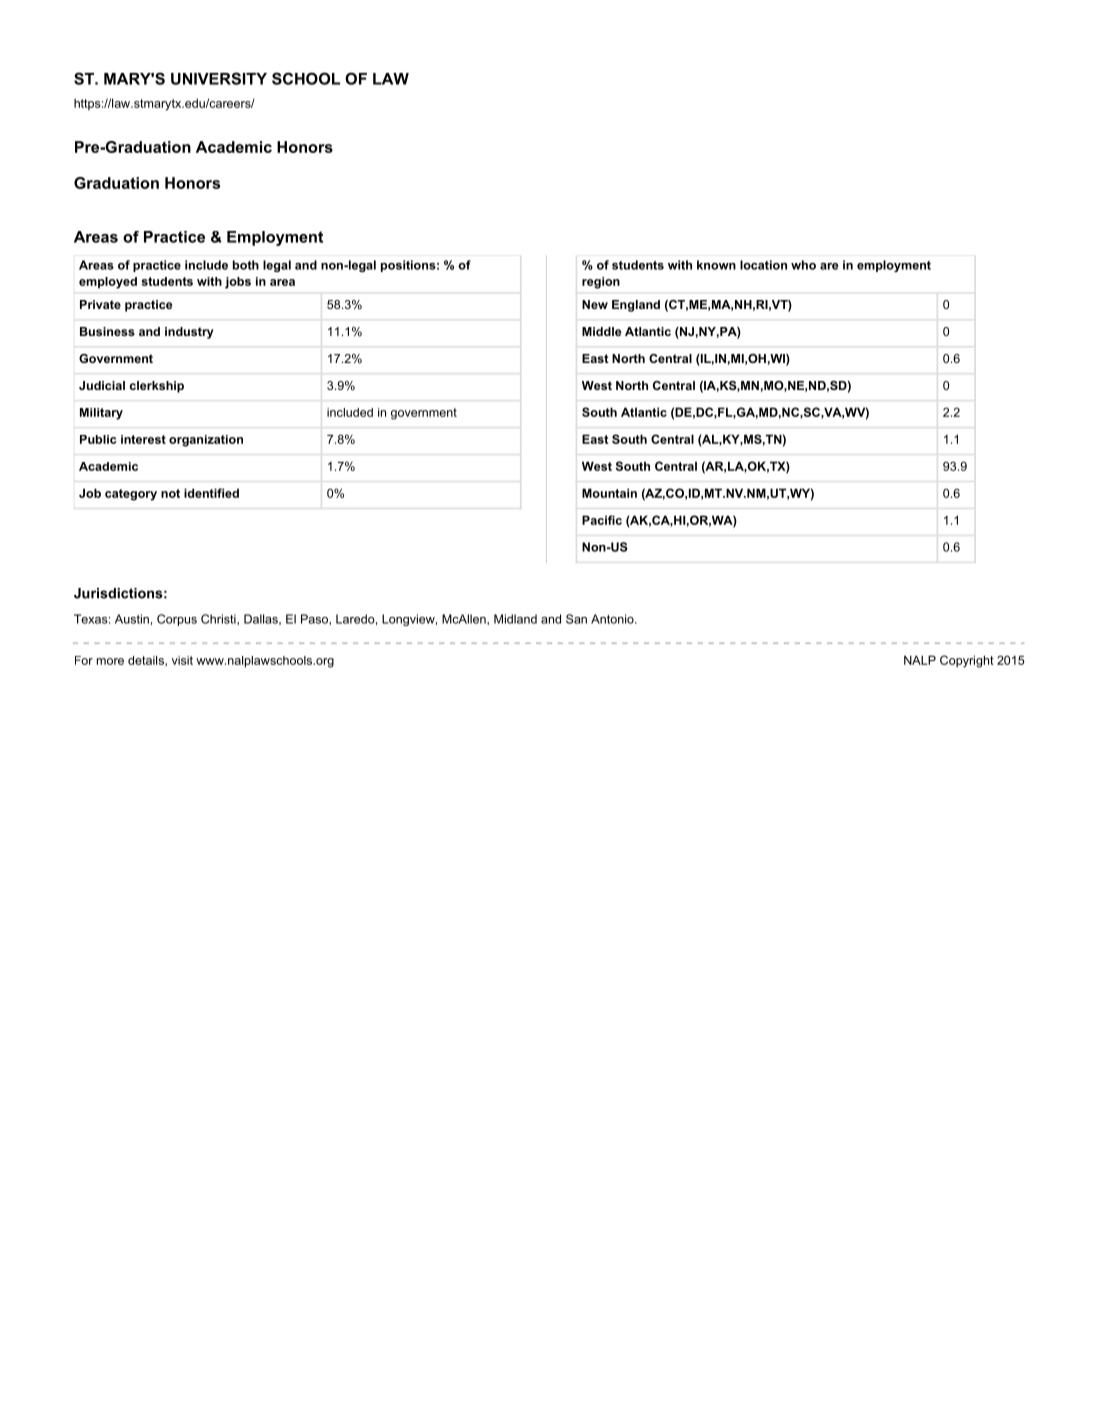 The height and width of the page is (1423, 1099). What do you see at coordinates (238, 283) in the page?
I see `jobs` at bounding box center [238, 283].
